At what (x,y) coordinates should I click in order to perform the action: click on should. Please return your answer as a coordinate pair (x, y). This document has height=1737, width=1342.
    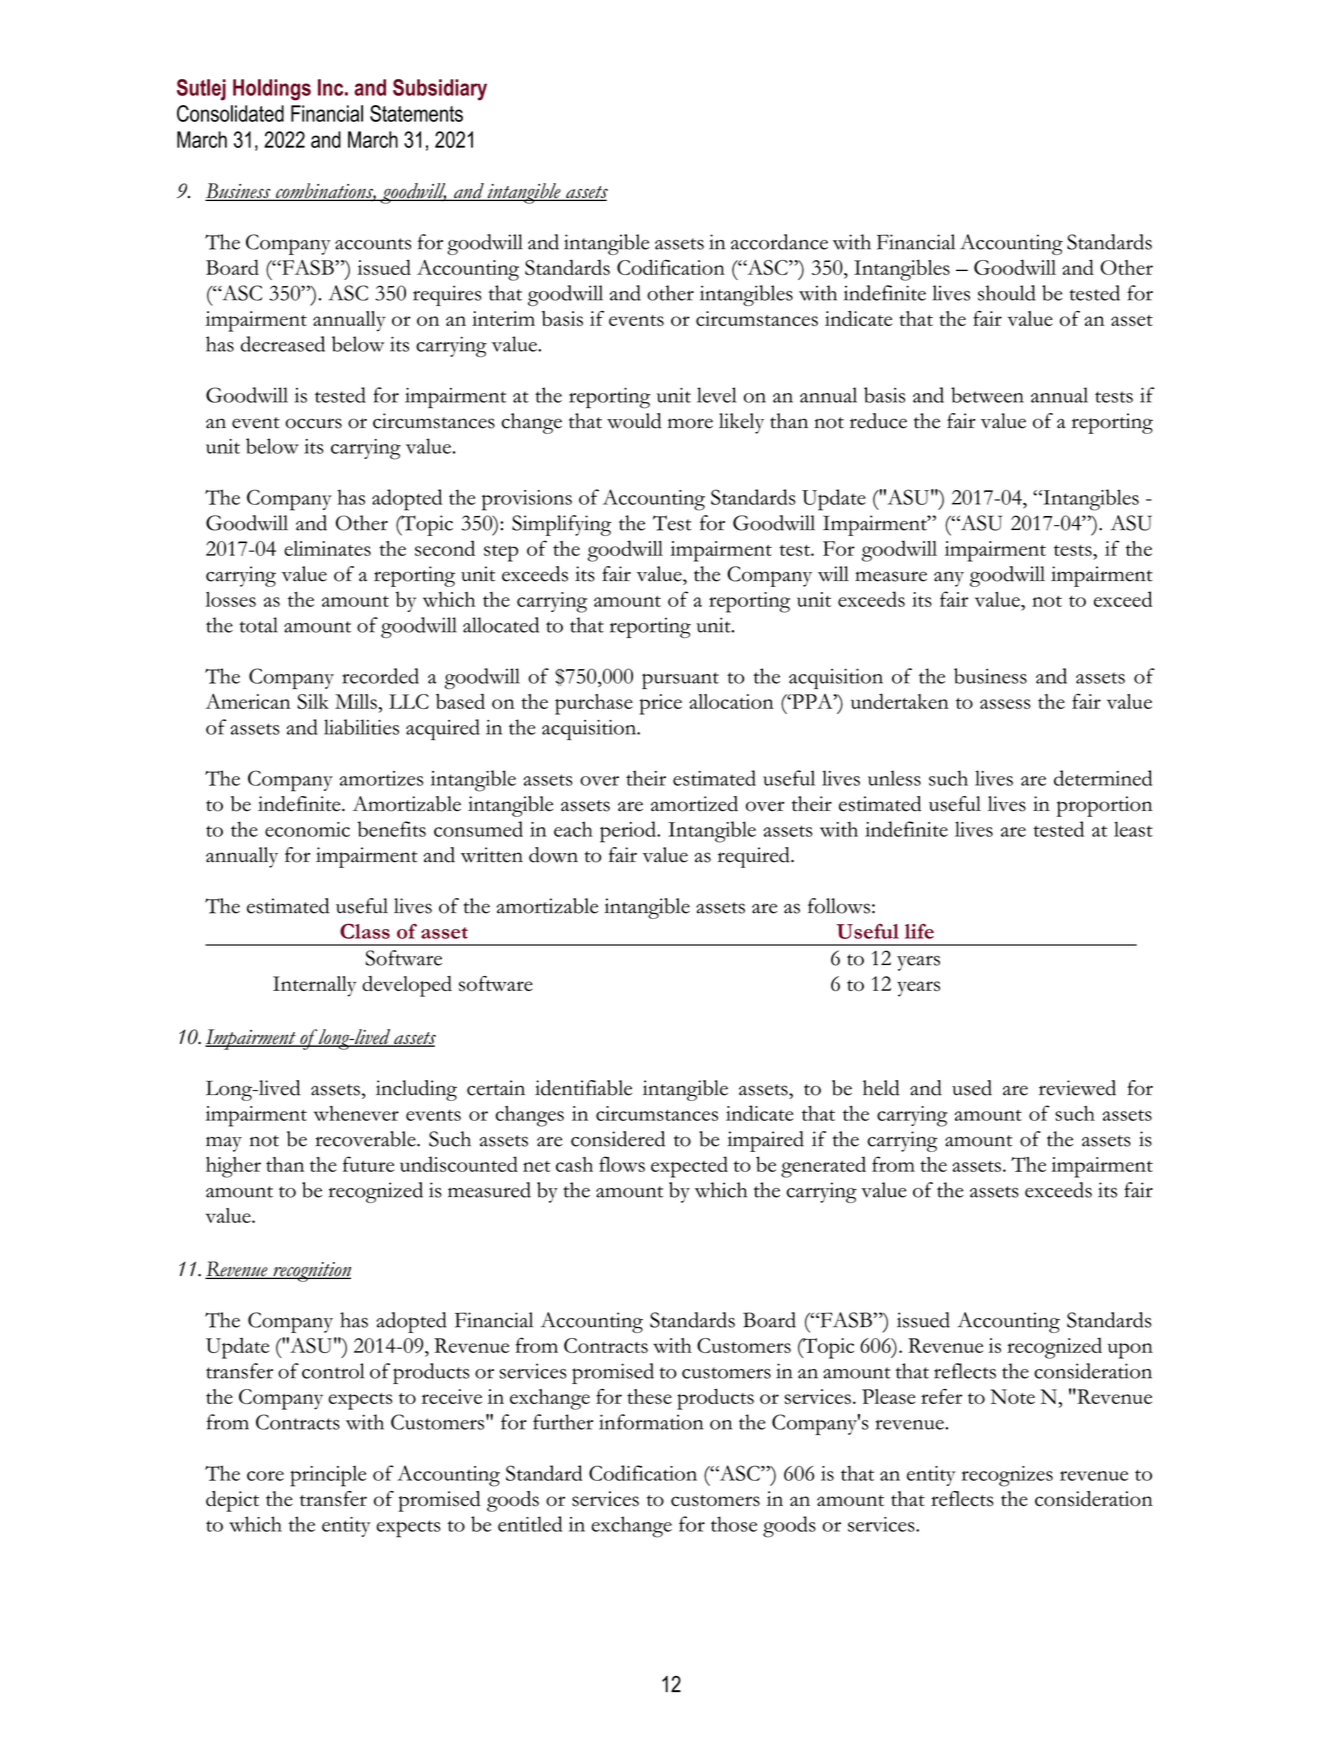
    Looking at the image, I should click on (1007, 293).
